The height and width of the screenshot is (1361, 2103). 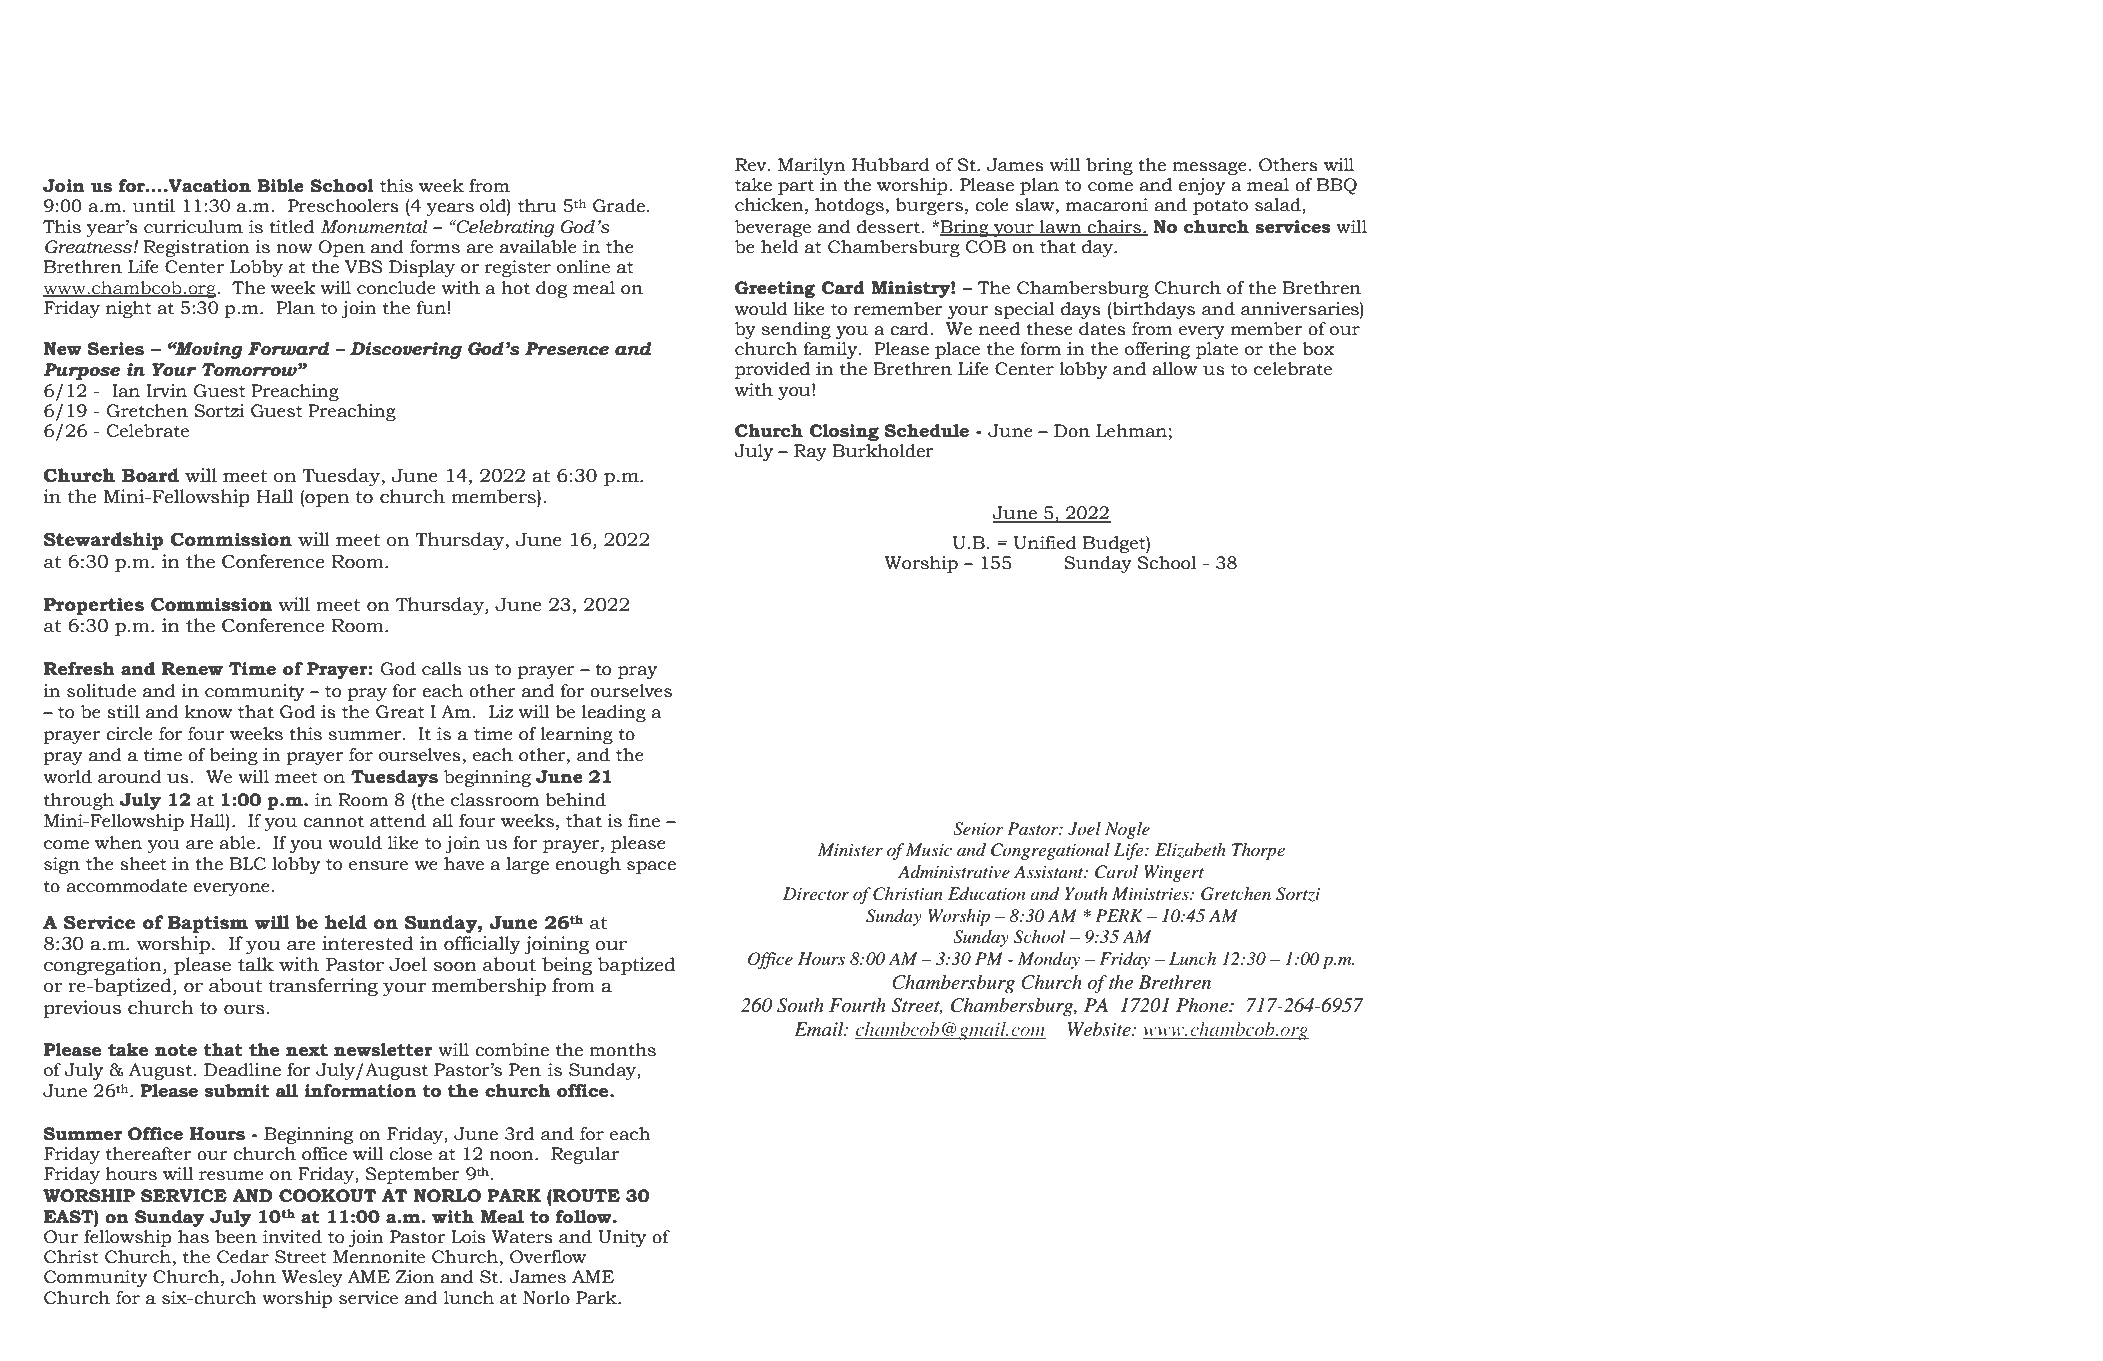 What do you see at coordinates (1100, 1029) in the screenshot?
I see `Website` at bounding box center [1100, 1029].
